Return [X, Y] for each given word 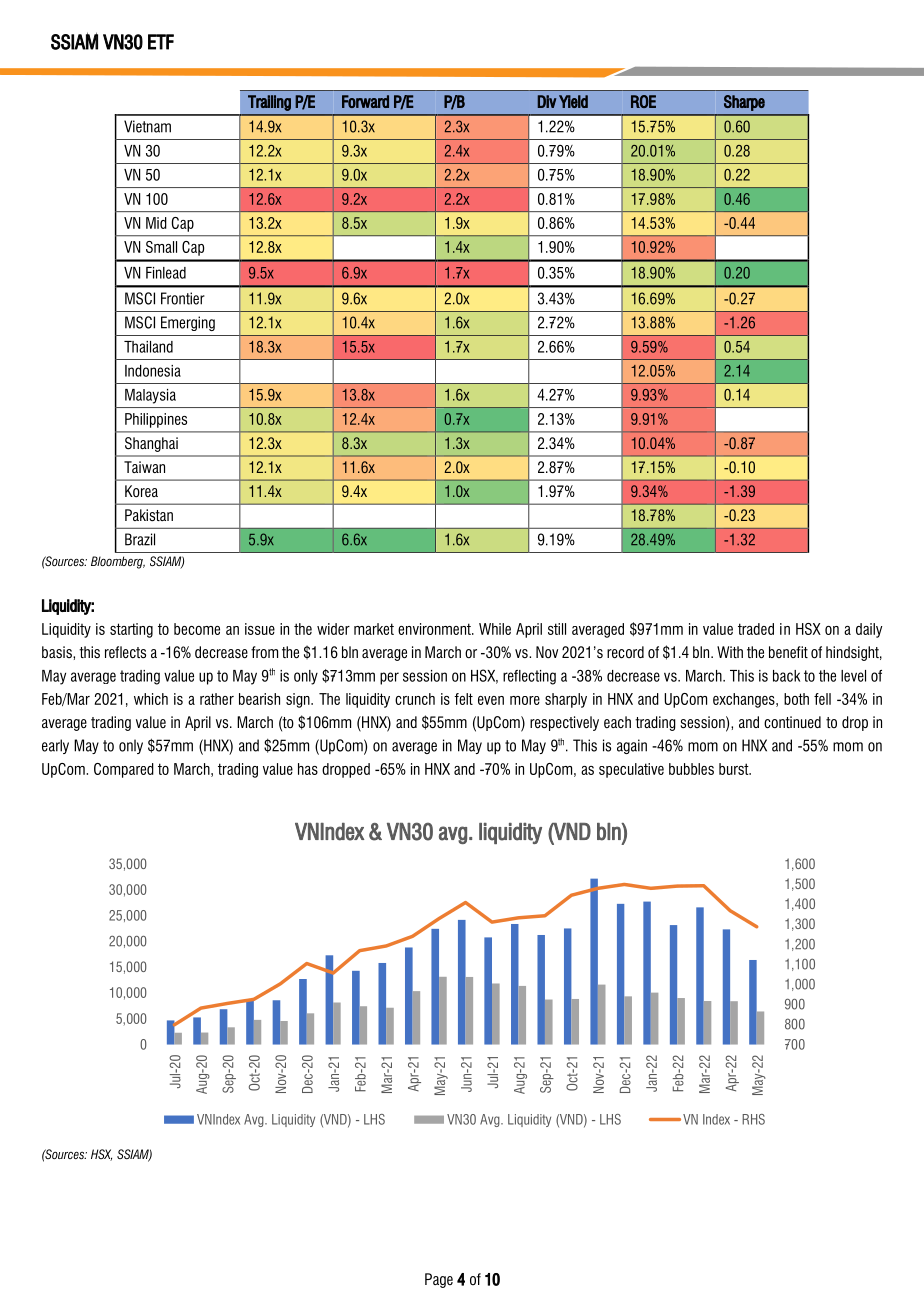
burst [735, 769]
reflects [125, 652]
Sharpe [744, 103]
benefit [788, 652]
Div [547, 101]
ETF [161, 42]
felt [463, 699]
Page [439, 1280]
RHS [753, 1119]
